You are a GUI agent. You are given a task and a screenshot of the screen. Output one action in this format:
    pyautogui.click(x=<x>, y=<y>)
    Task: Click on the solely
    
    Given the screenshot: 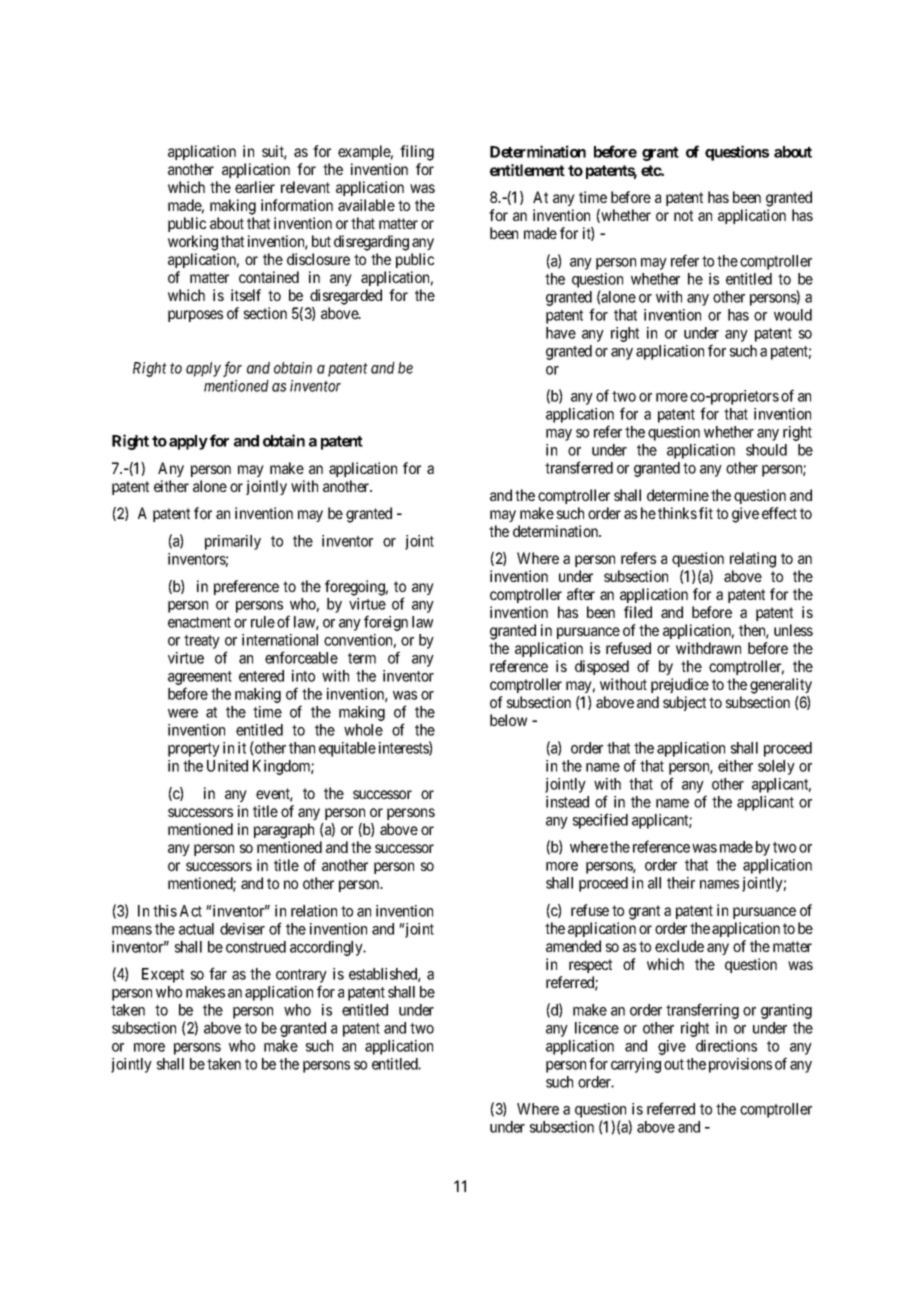 What is the action you would take?
    pyautogui.click(x=776, y=767)
